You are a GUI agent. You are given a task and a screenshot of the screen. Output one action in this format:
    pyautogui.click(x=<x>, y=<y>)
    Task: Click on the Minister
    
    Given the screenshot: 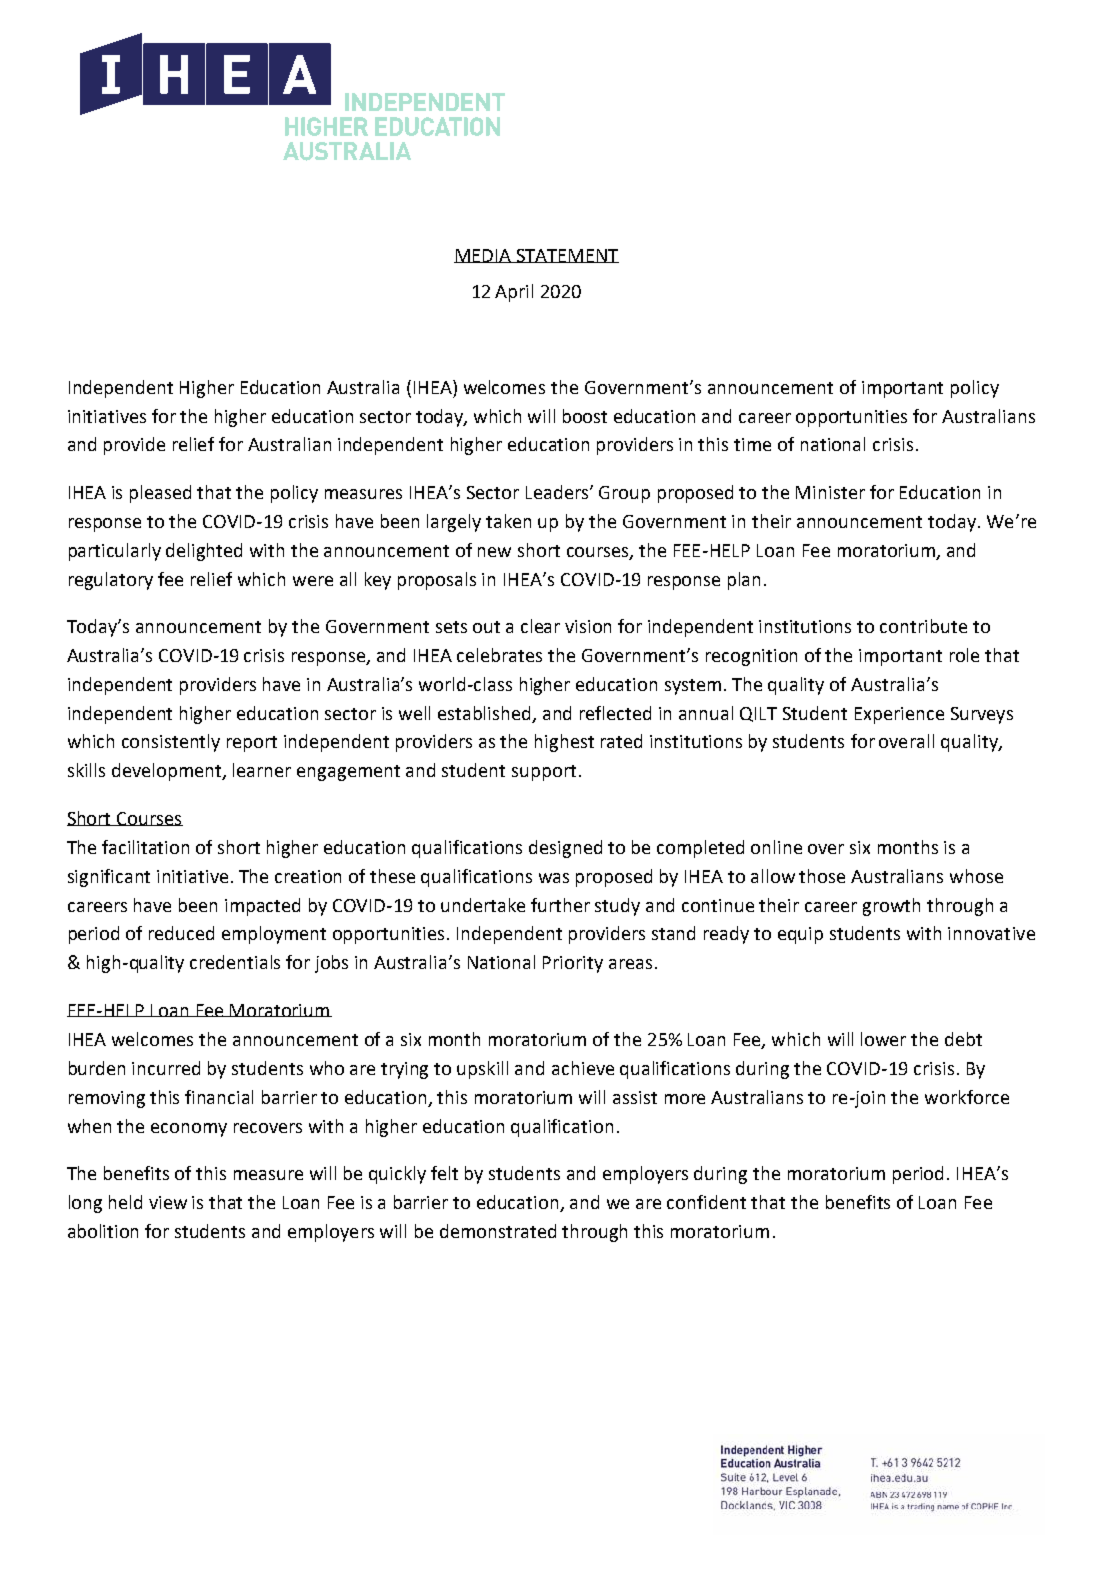 What is the action you would take?
    pyautogui.click(x=830, y=492)
